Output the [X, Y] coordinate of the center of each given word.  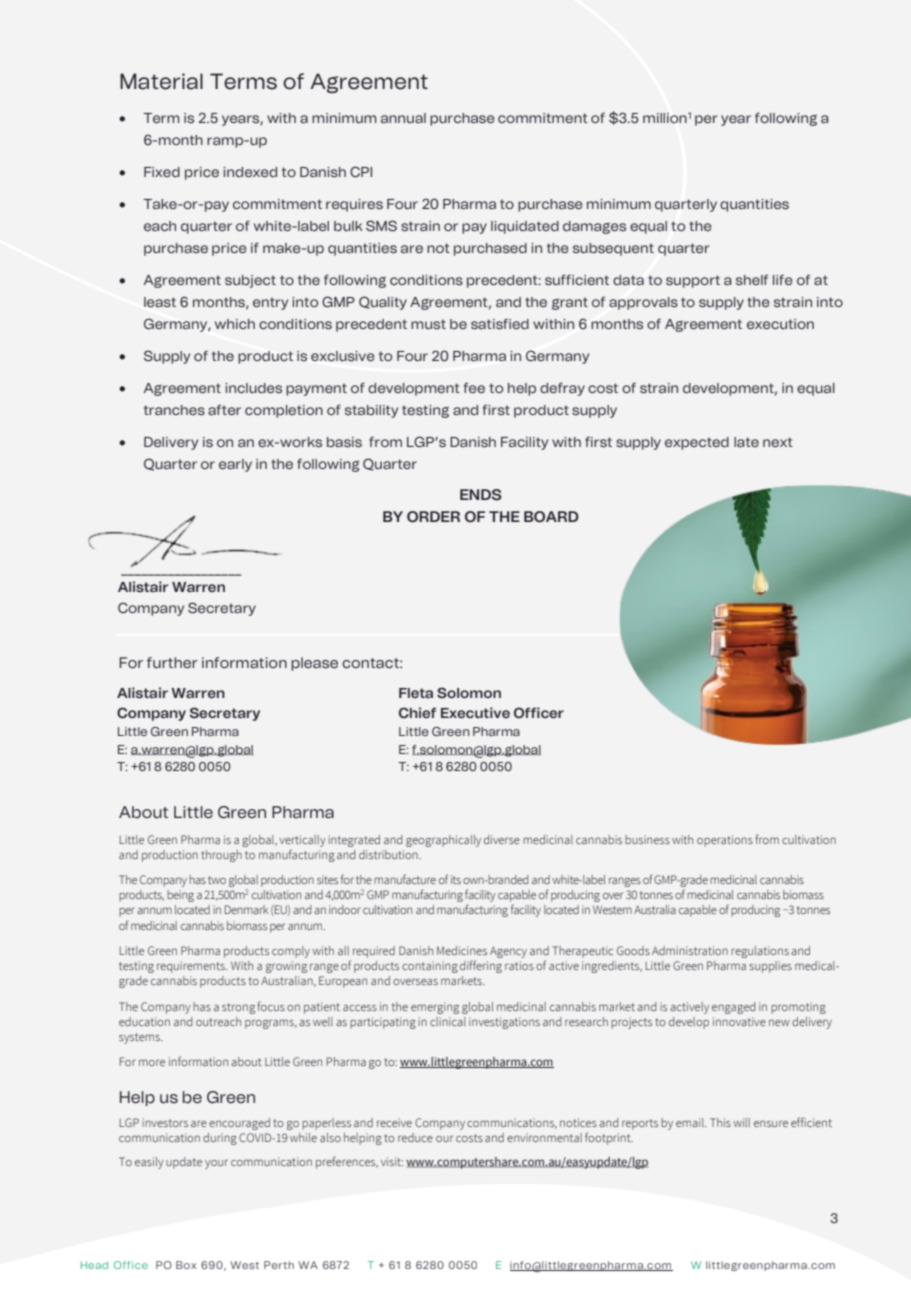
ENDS [481, 495]
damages [594, 227]
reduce [415, 1137]
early [235, 465]
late [746, 442]
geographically [443, 841]
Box [186, 1265]
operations [725, 841]
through [221, 856]
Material [161, 81]
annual [403, 118]
